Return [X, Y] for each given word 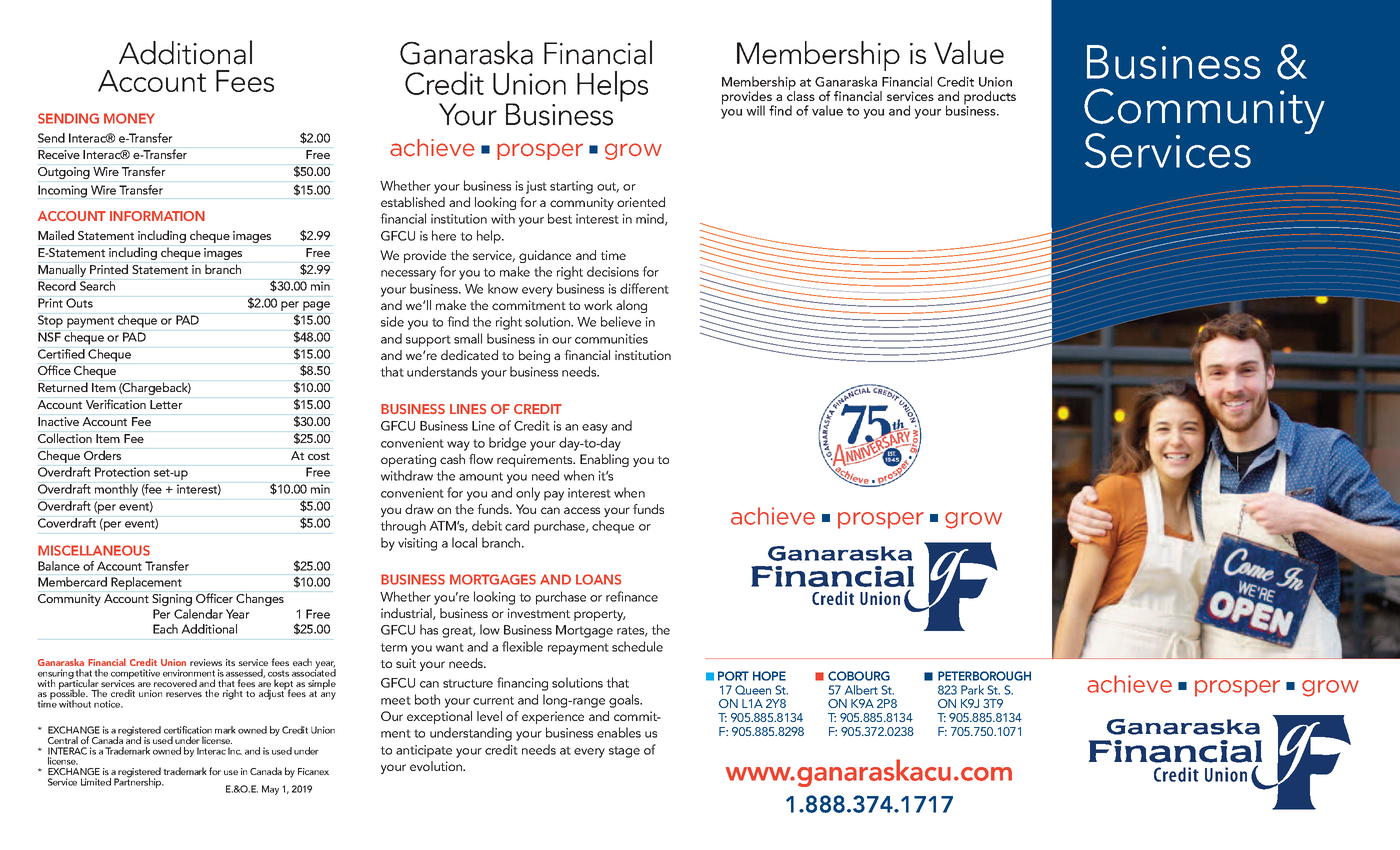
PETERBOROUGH [984, 676]
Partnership [139, 782]
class [801, 95]
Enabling [604, 460]
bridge [507, 444]
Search [97, 286]
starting [571, 187]
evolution [437, 766]
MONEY [129, 118]
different [644, 288]
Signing [172, 600]
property [600, 615]
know [503, 288]
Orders [102, 455]
